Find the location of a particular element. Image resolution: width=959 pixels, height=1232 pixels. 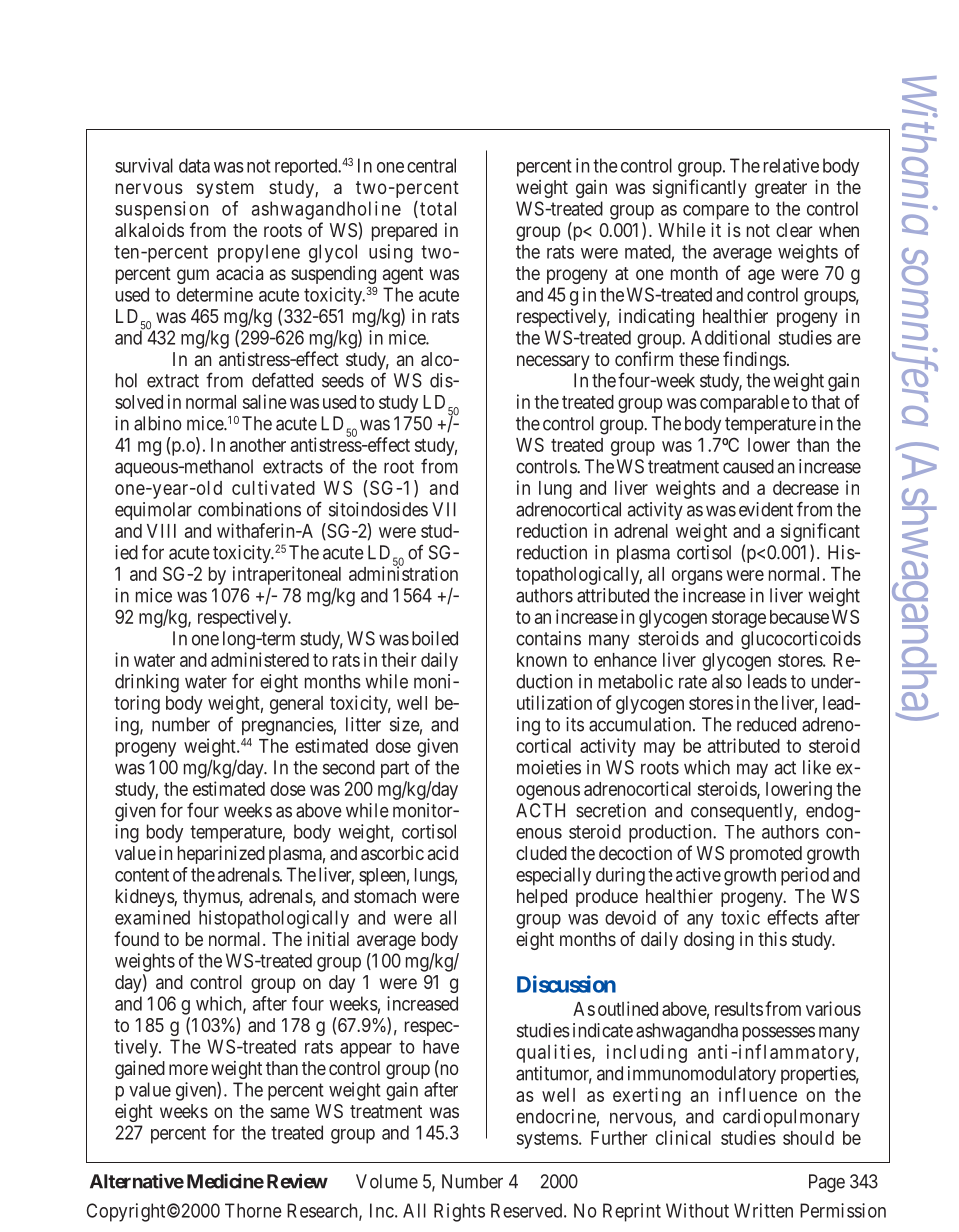

necessary is located at coordinates (553, 362).
